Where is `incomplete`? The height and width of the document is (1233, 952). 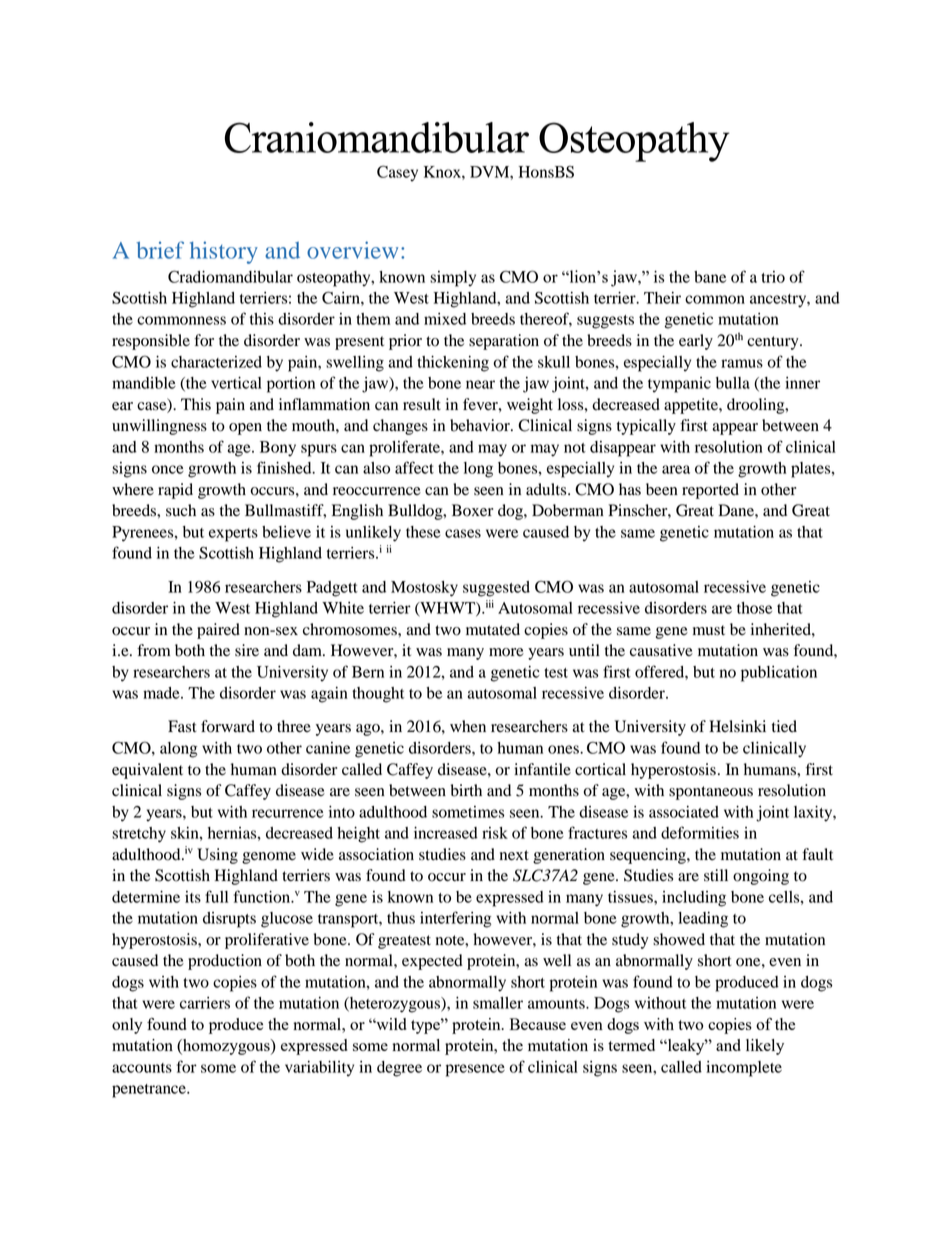 incomplete is located at coordinates (744, 1069).
